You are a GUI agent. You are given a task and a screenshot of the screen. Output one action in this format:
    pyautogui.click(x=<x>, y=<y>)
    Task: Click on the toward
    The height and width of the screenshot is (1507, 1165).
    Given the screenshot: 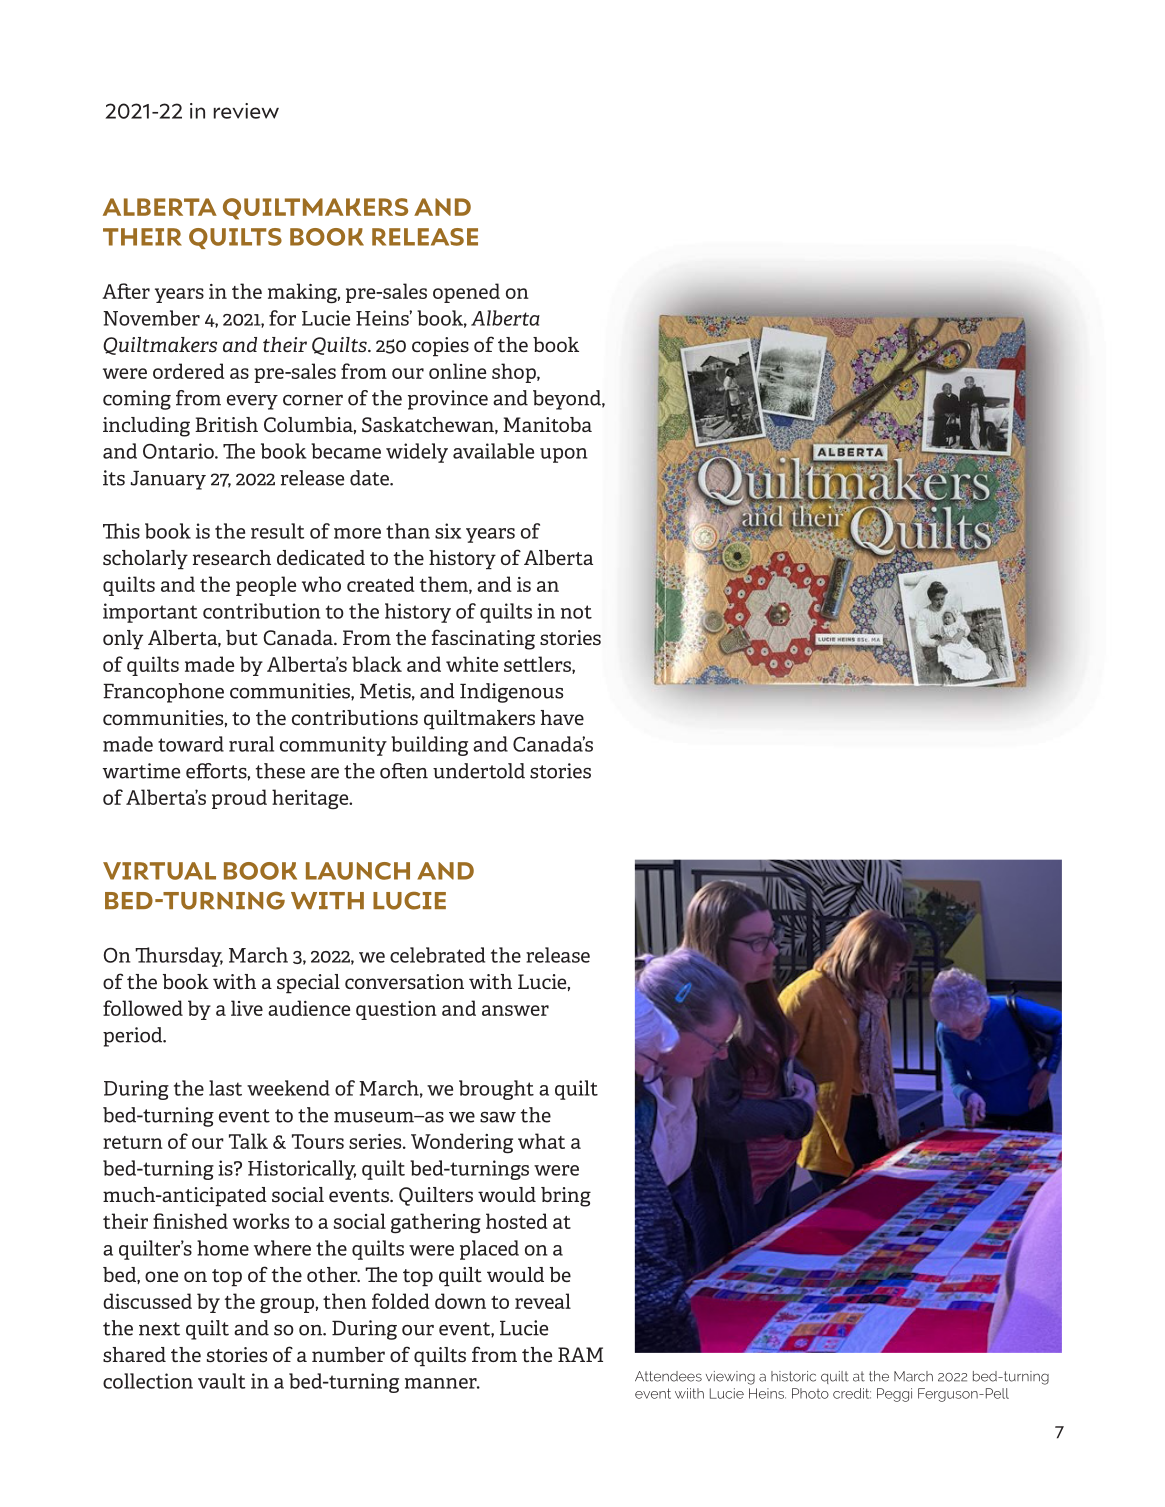 What is the action you would take?
    pyautogui.click(x=191, y=744)
